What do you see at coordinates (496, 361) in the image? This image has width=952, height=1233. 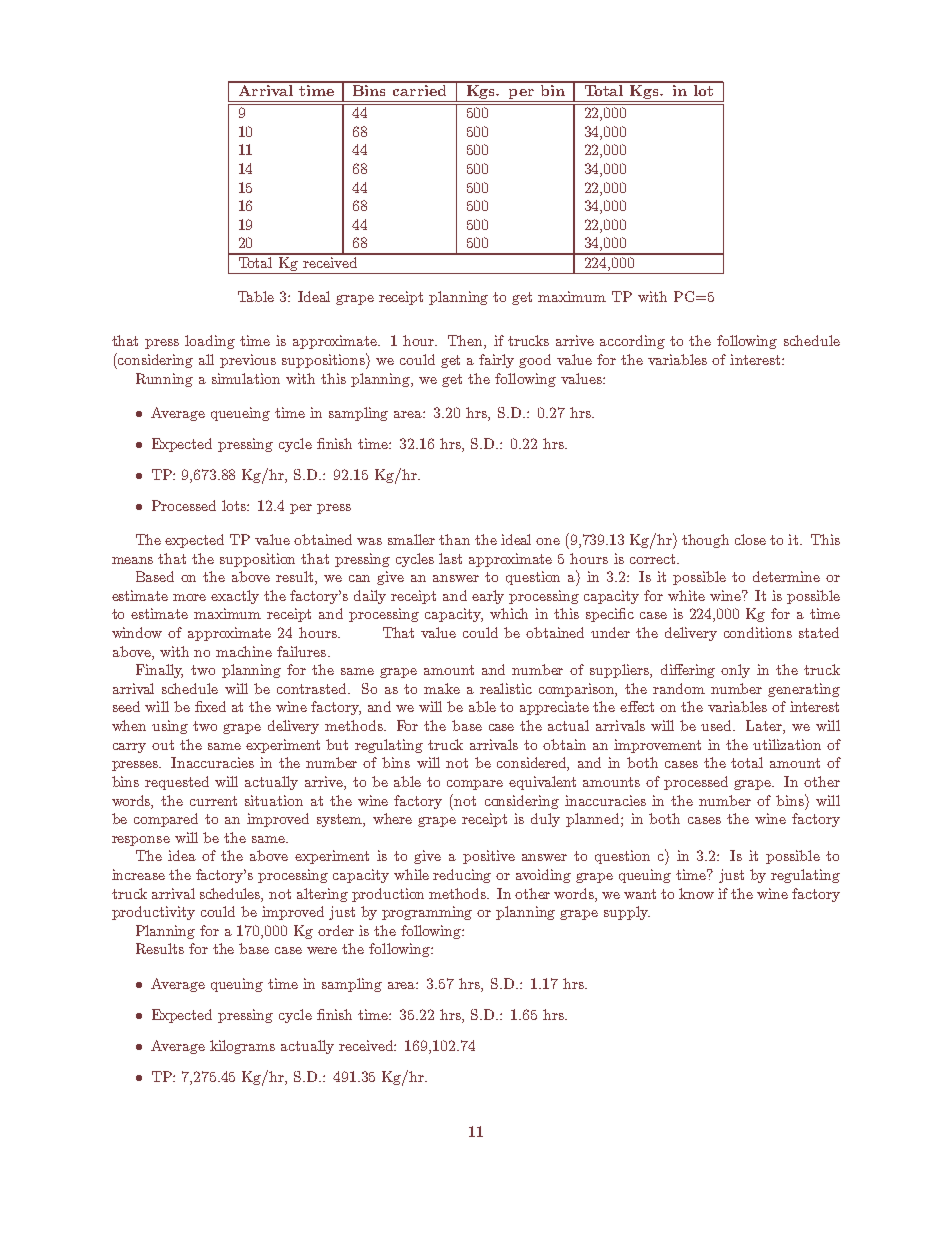 I see `fairly` at bounding box center [496, 361].
